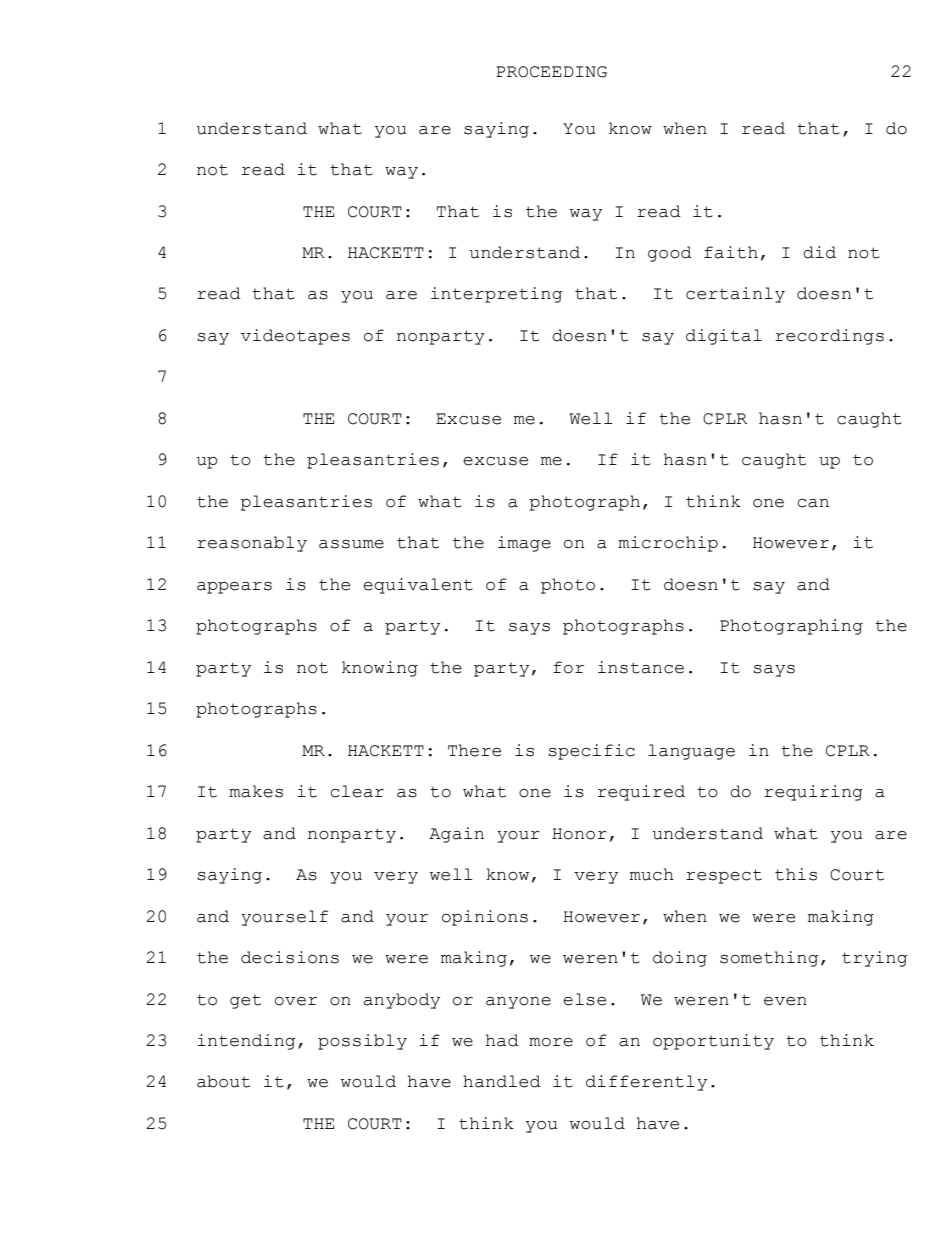  What do you see at coordinates (568, 667) in the document?
I see `for` at bounding box center [568, 667].
